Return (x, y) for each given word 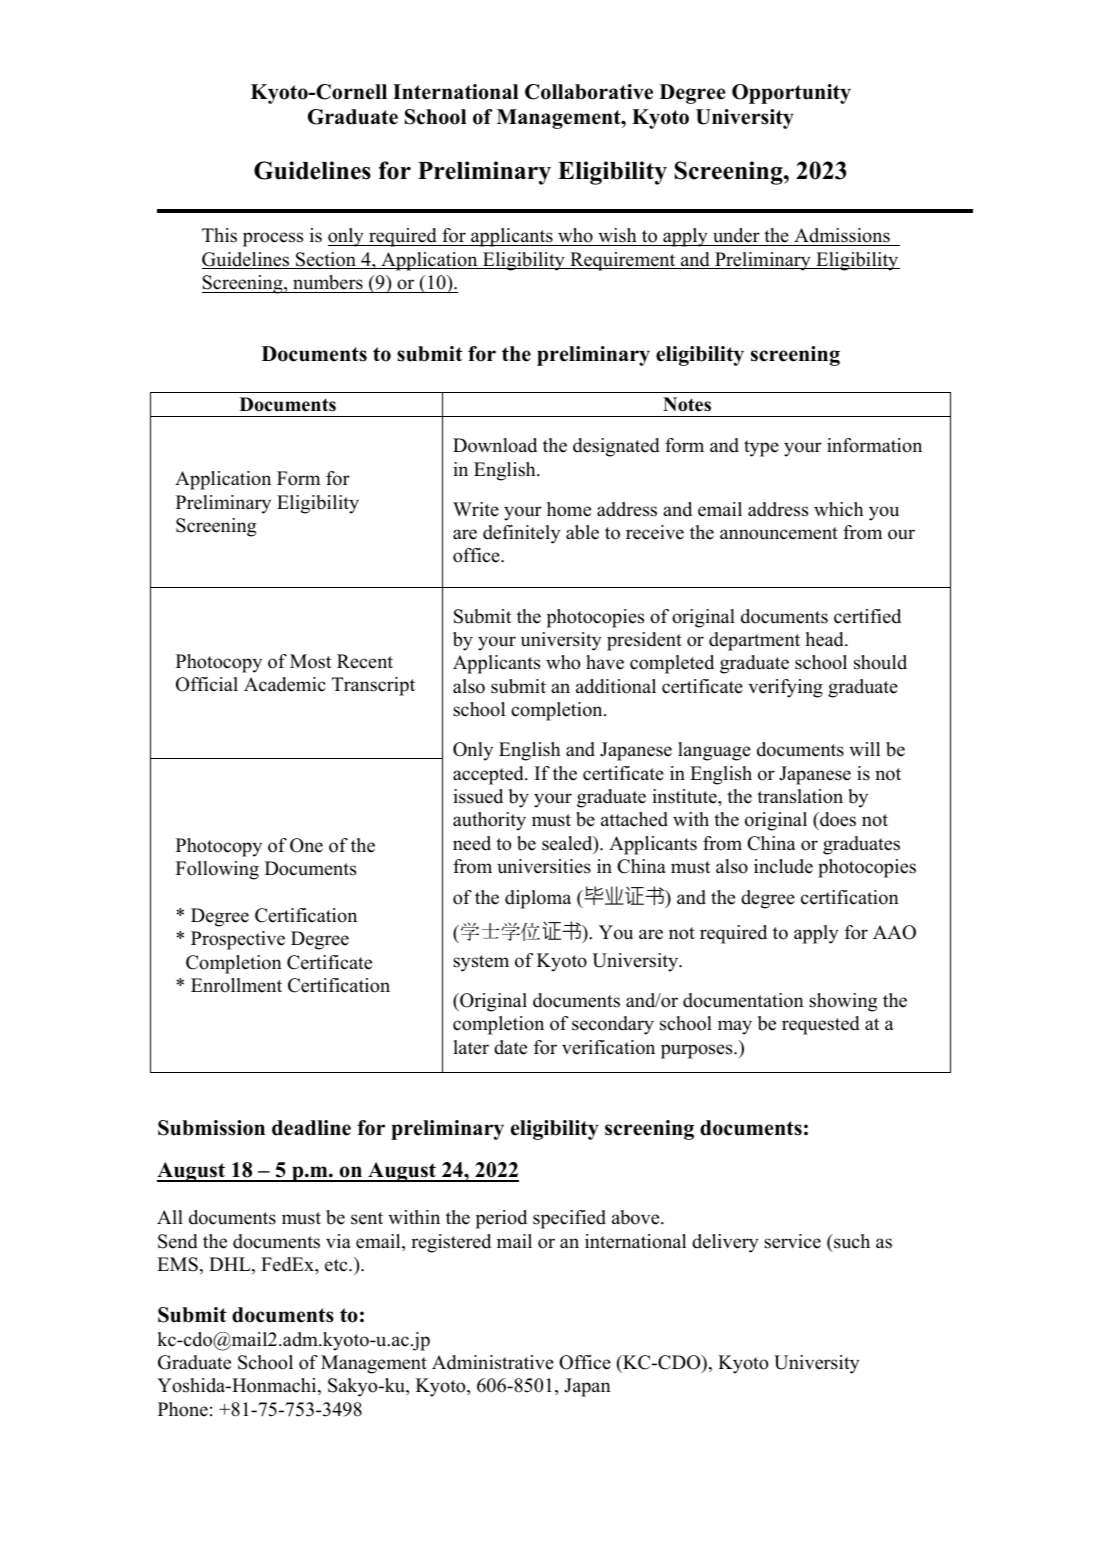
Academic (285, 684)
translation (800, 796)
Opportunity (791, 94)
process (273, 239)
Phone (183, 1409)
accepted (489, 775)
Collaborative (589, 92)
